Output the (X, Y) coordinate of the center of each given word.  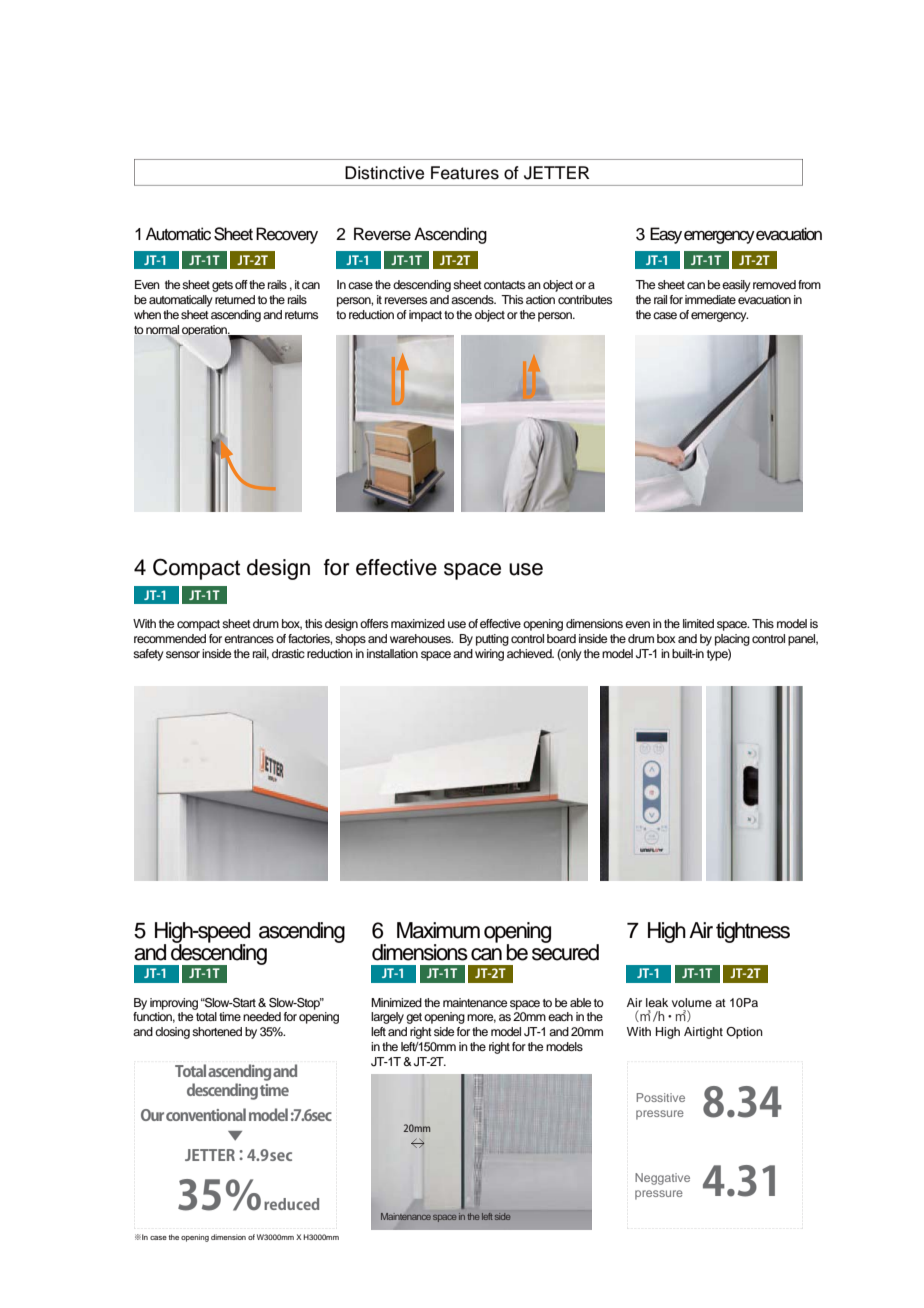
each (560, 1016)
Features (465, 173)
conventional (206, 1114)
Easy (666, 235)
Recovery (287, 235)
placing (732, 640)
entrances (249, 639)
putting (492, 640)
